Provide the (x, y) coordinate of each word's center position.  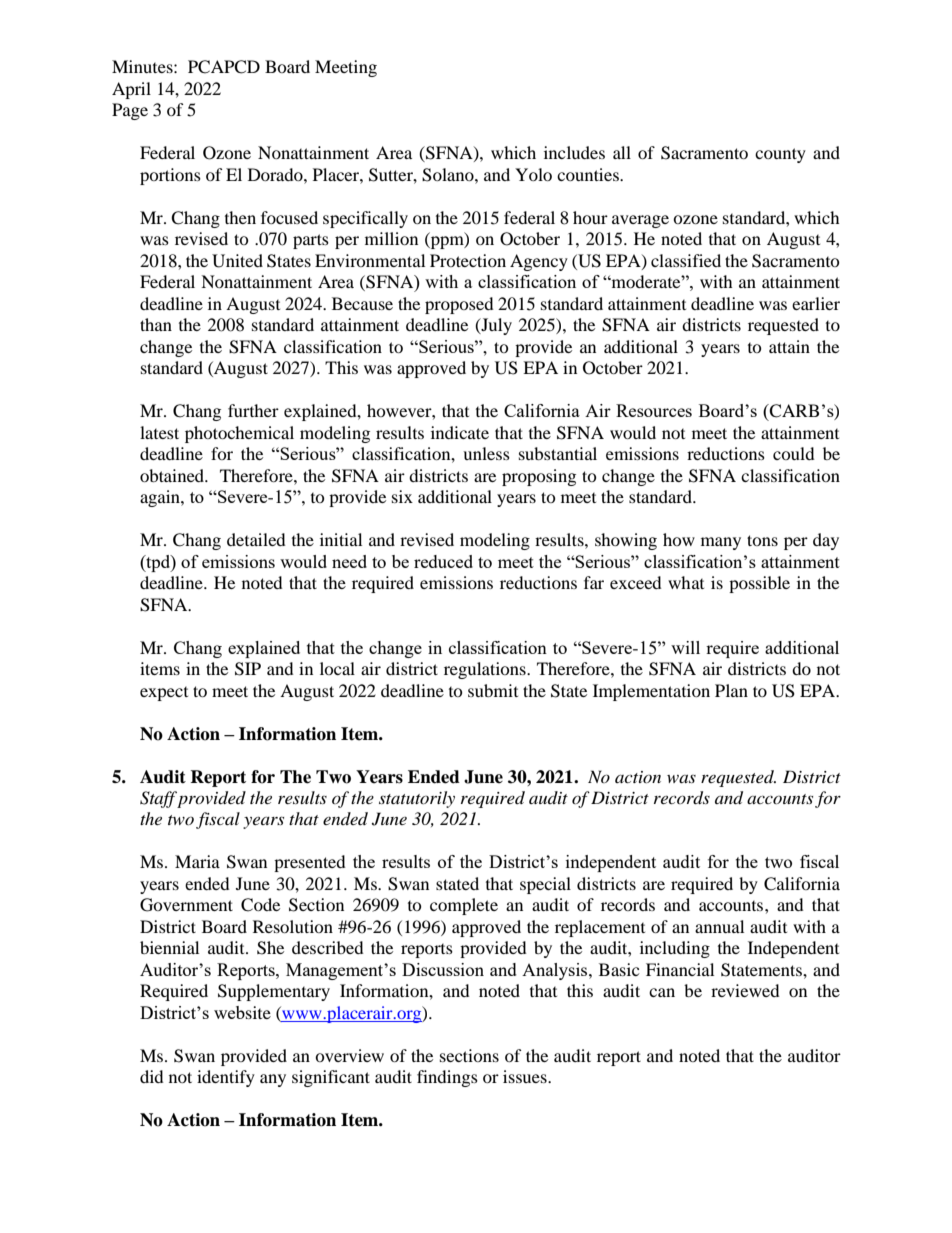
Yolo (533, 174)
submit (493, 690)
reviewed (745, 990)
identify (226, 1078)
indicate (460, 432)
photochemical (239, 434)
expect (164, 694)
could (794, 453)
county (780, 155)
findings (447, 1078)
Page (130, 111)
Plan (731, 690)
